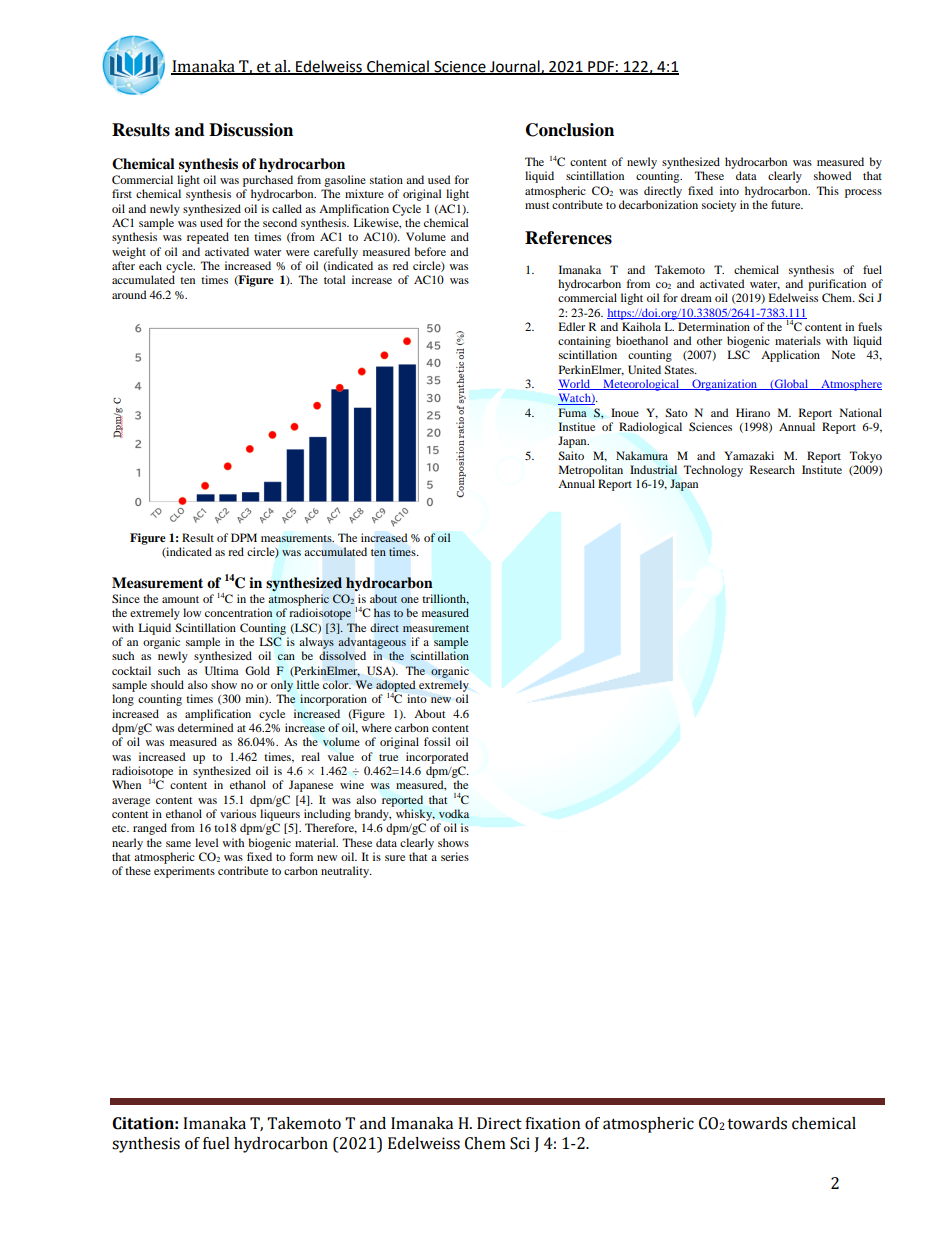 The image size is (952, 1233). Describe the element at coordinates (184, 872) in the image. I see `experiments` at that location.
